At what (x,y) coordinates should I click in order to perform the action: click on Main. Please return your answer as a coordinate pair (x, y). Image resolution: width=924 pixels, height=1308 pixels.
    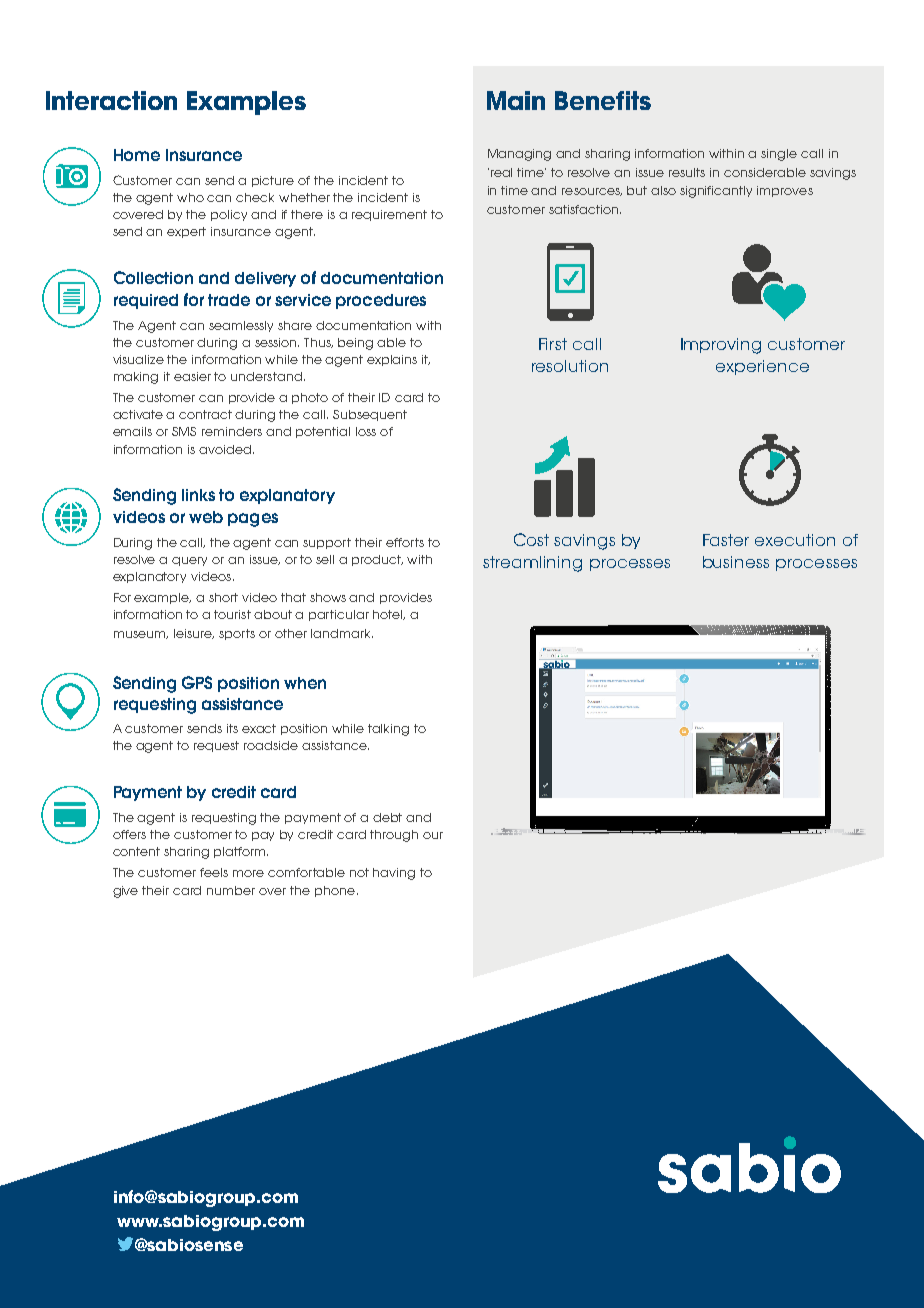
    Looking at the image, I should click on (516, 100).
